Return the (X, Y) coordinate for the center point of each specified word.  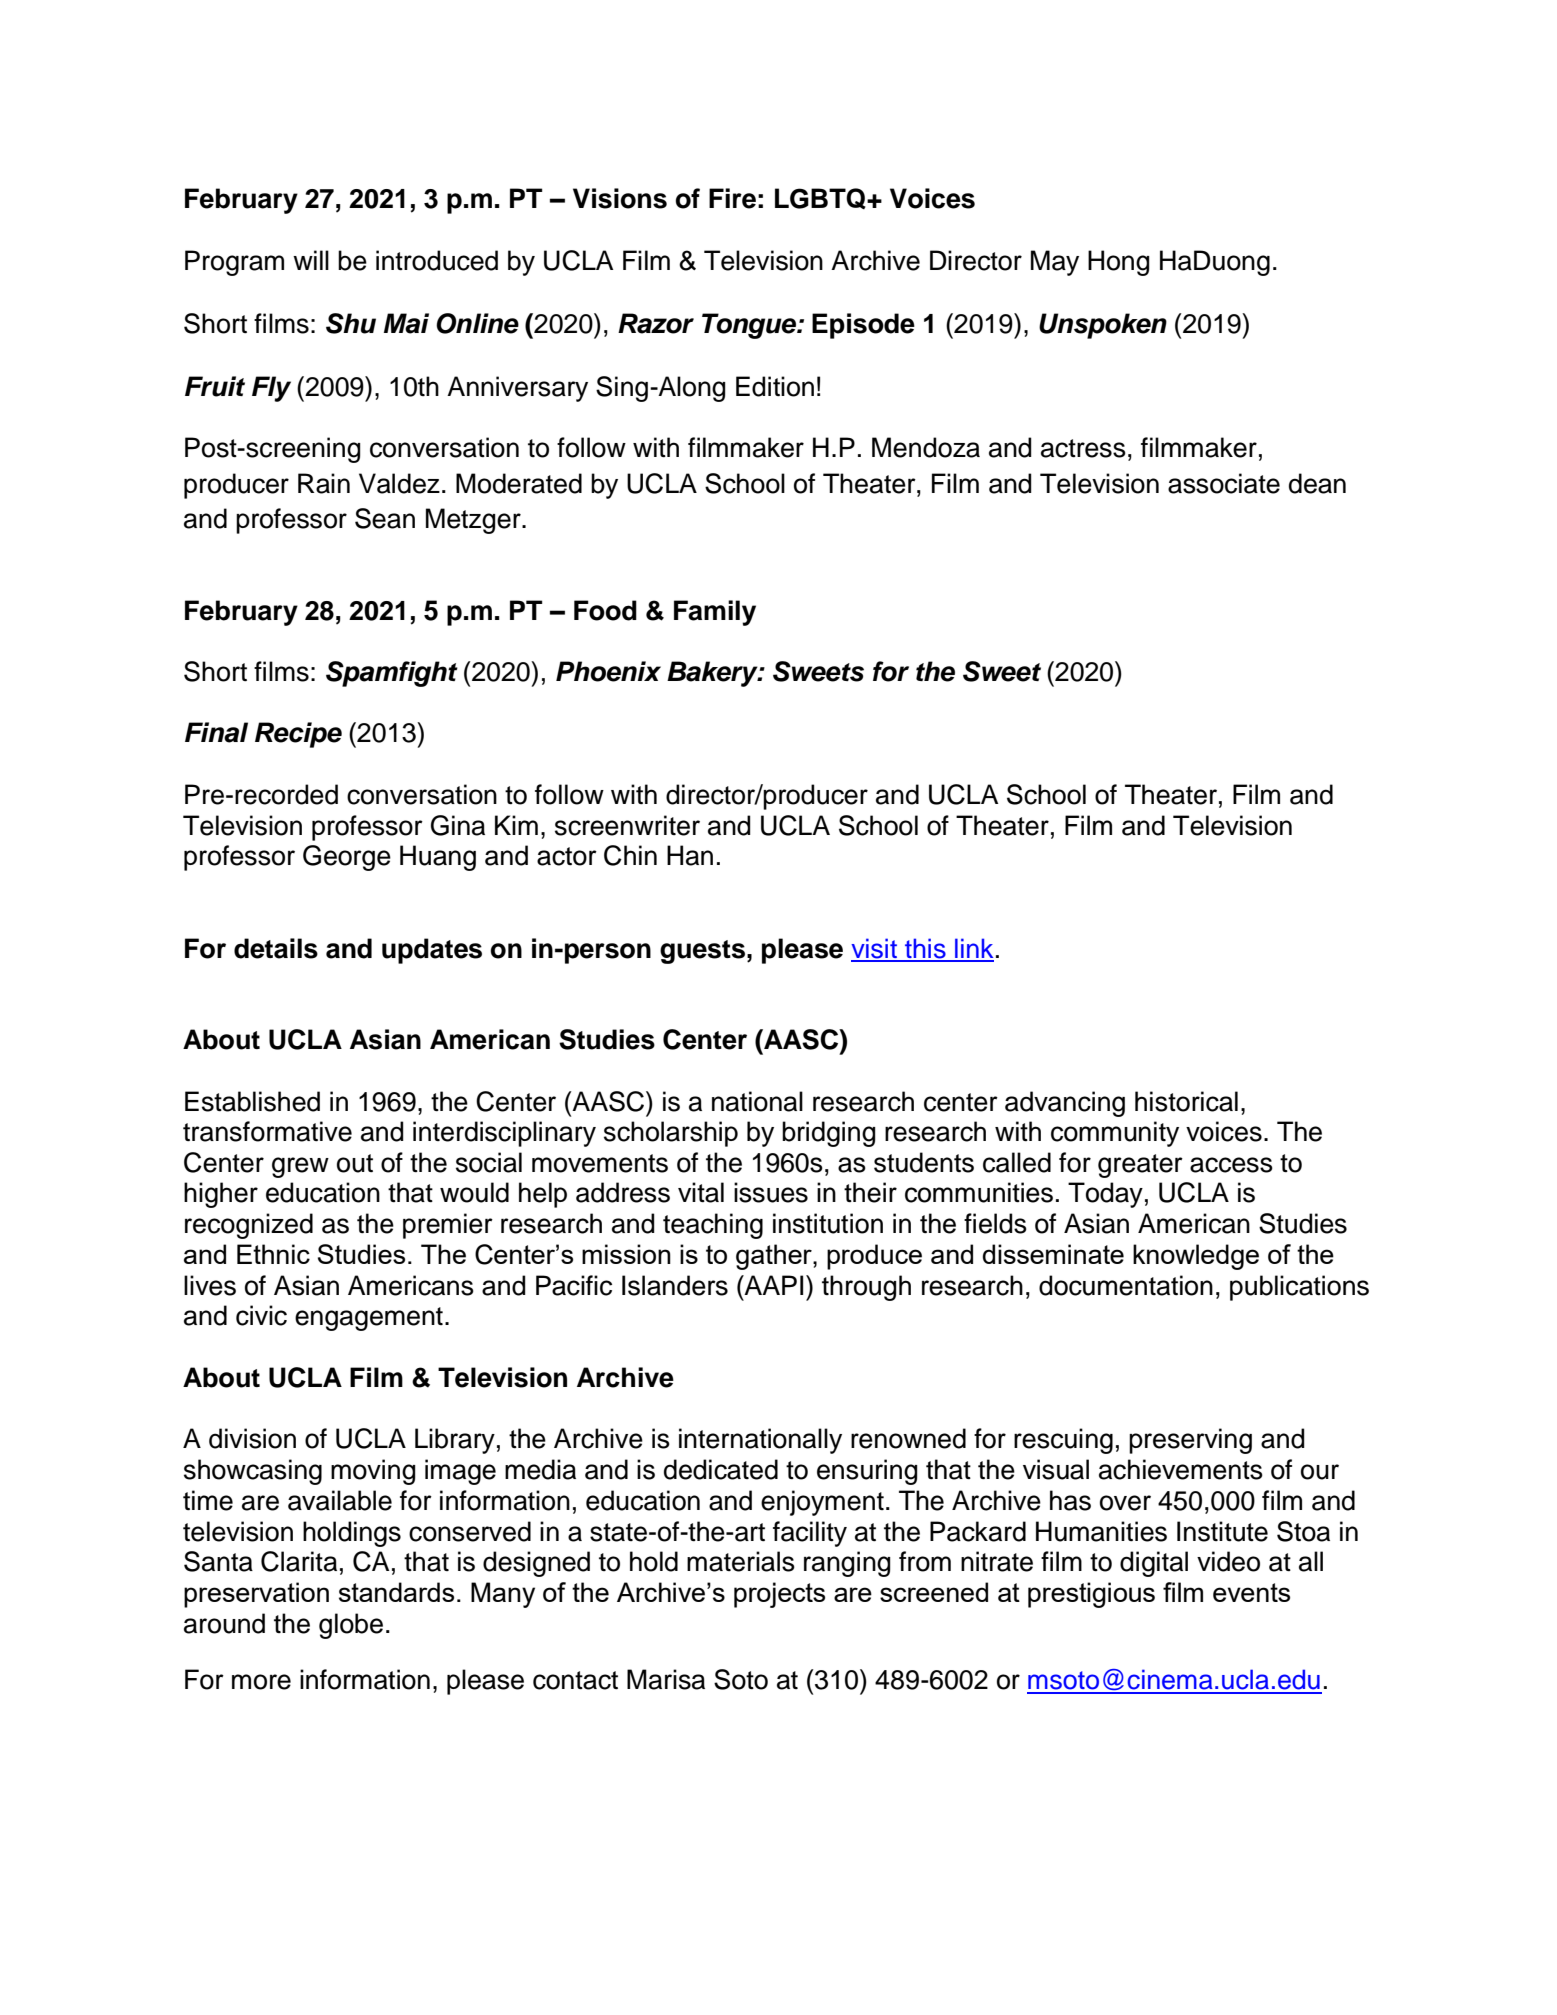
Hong (1119, 263)
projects (779, 1595)
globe (351, 1626)
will (311, 260)
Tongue (750, 326)
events (1251, 1592)
